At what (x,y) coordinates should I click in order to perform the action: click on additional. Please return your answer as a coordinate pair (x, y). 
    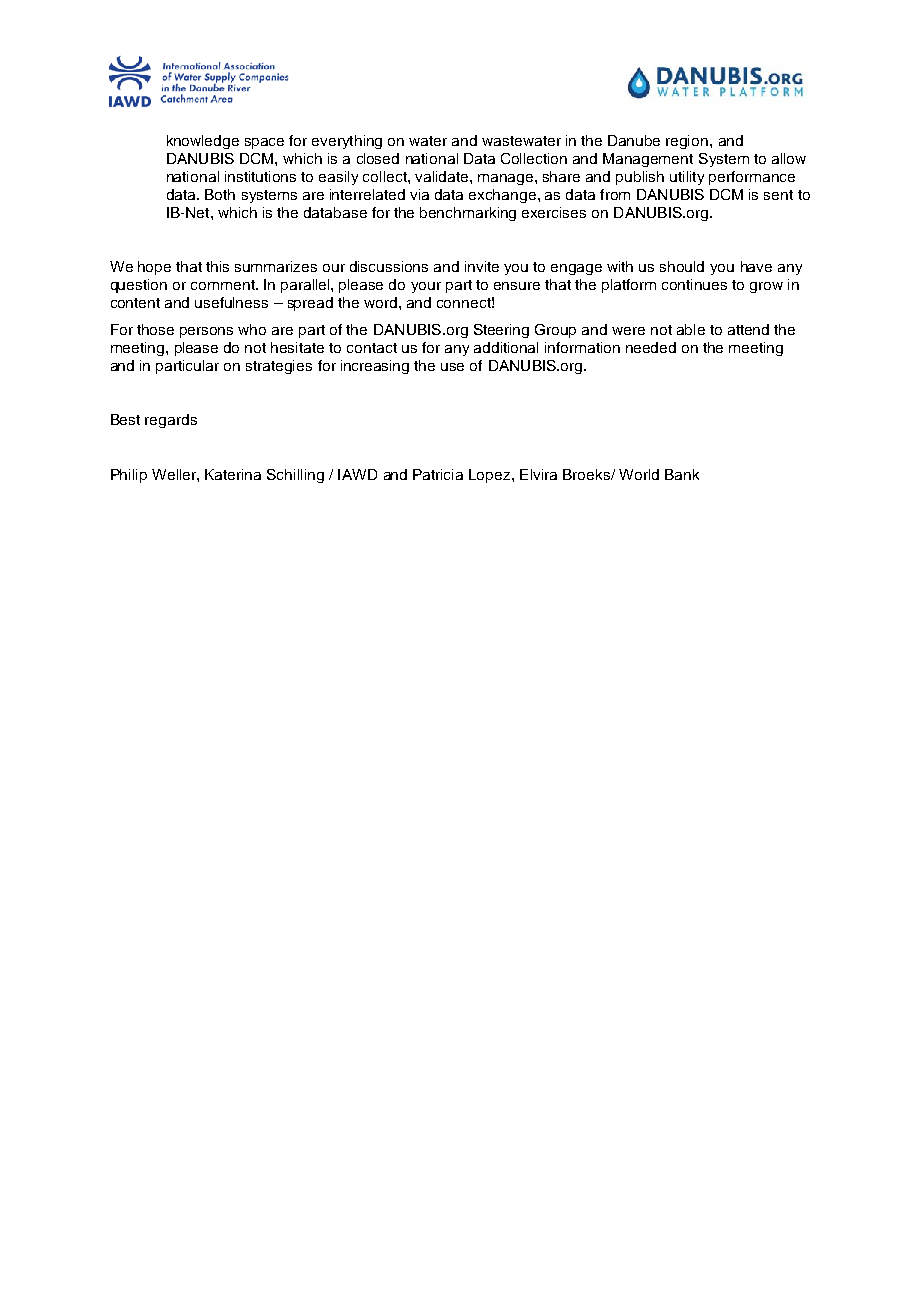
    Looking at the image, I should click on (506, 347).
